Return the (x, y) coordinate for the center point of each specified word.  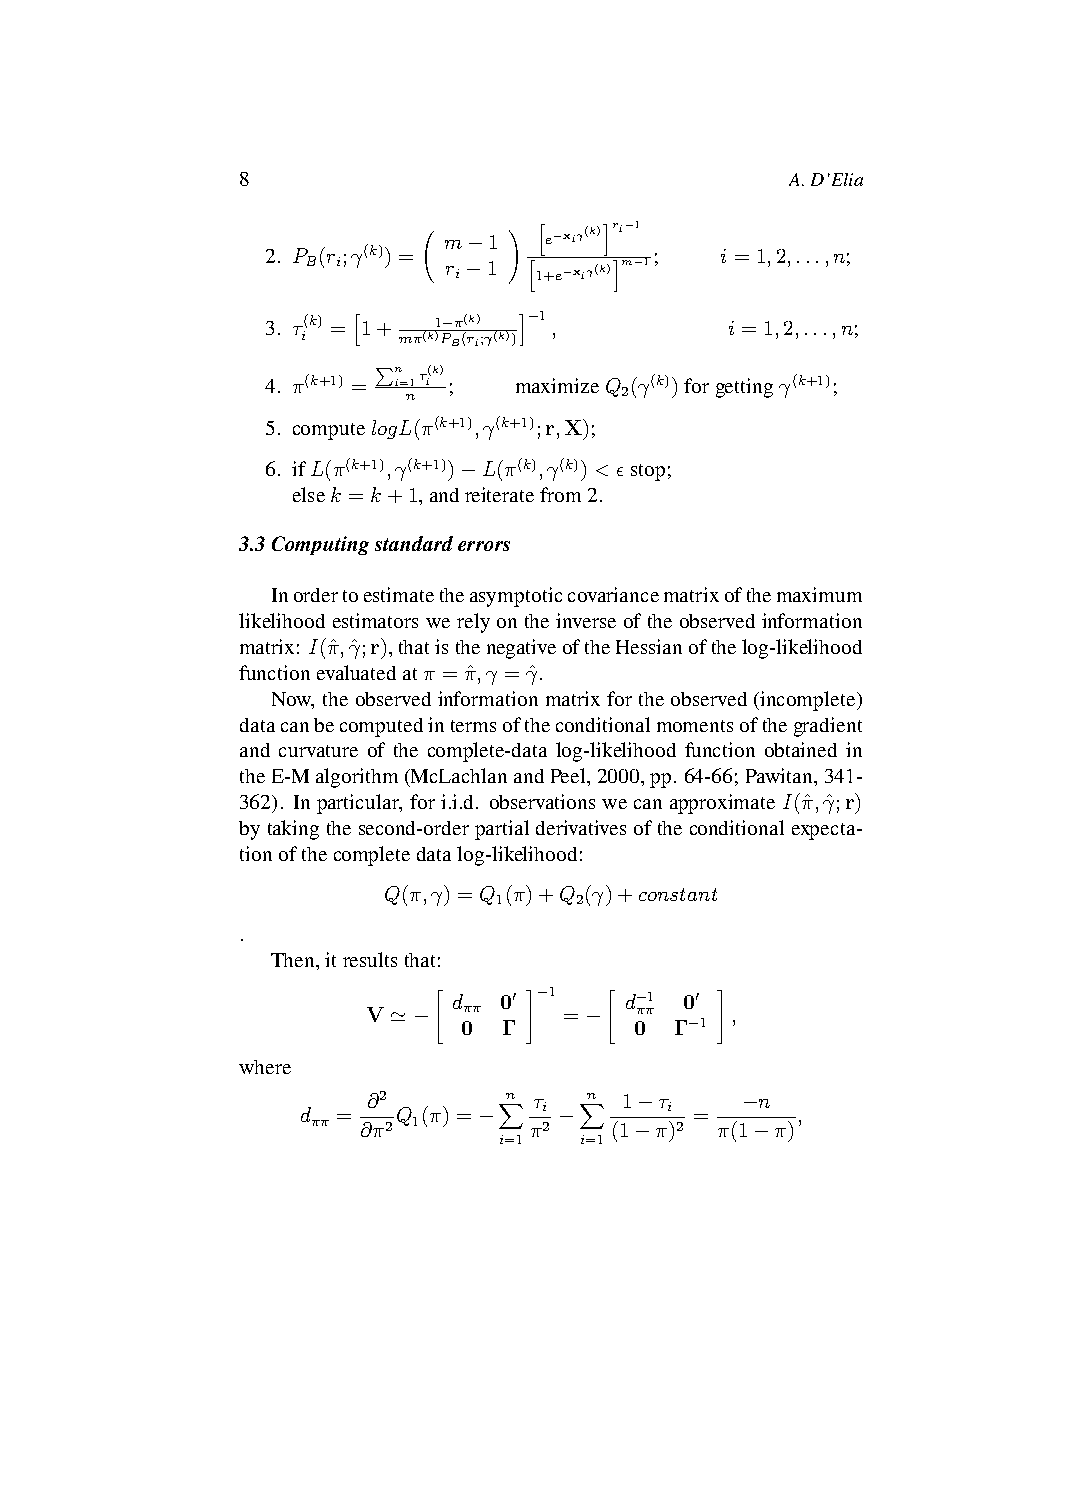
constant (678, 894)
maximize (557, 385)
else (309, 494)
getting (744, 388)
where (265, 1067)
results (370, 959)
